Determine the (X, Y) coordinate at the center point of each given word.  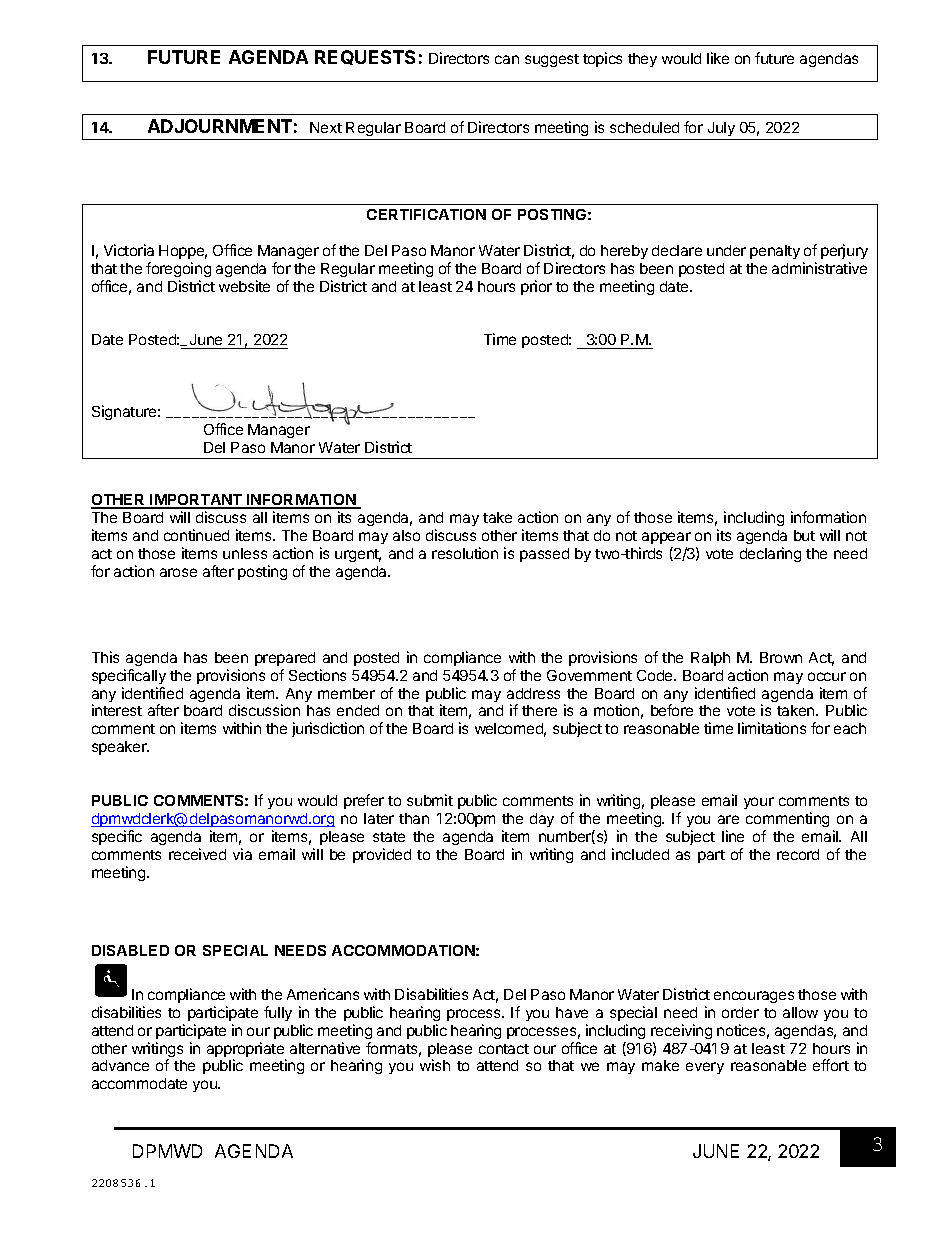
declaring (770, 554)
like (718, 58)
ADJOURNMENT (220, 126)
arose (178, 572)
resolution (465, 553)
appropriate (246, 1051)
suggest (552, 60)
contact (504, 1049)
